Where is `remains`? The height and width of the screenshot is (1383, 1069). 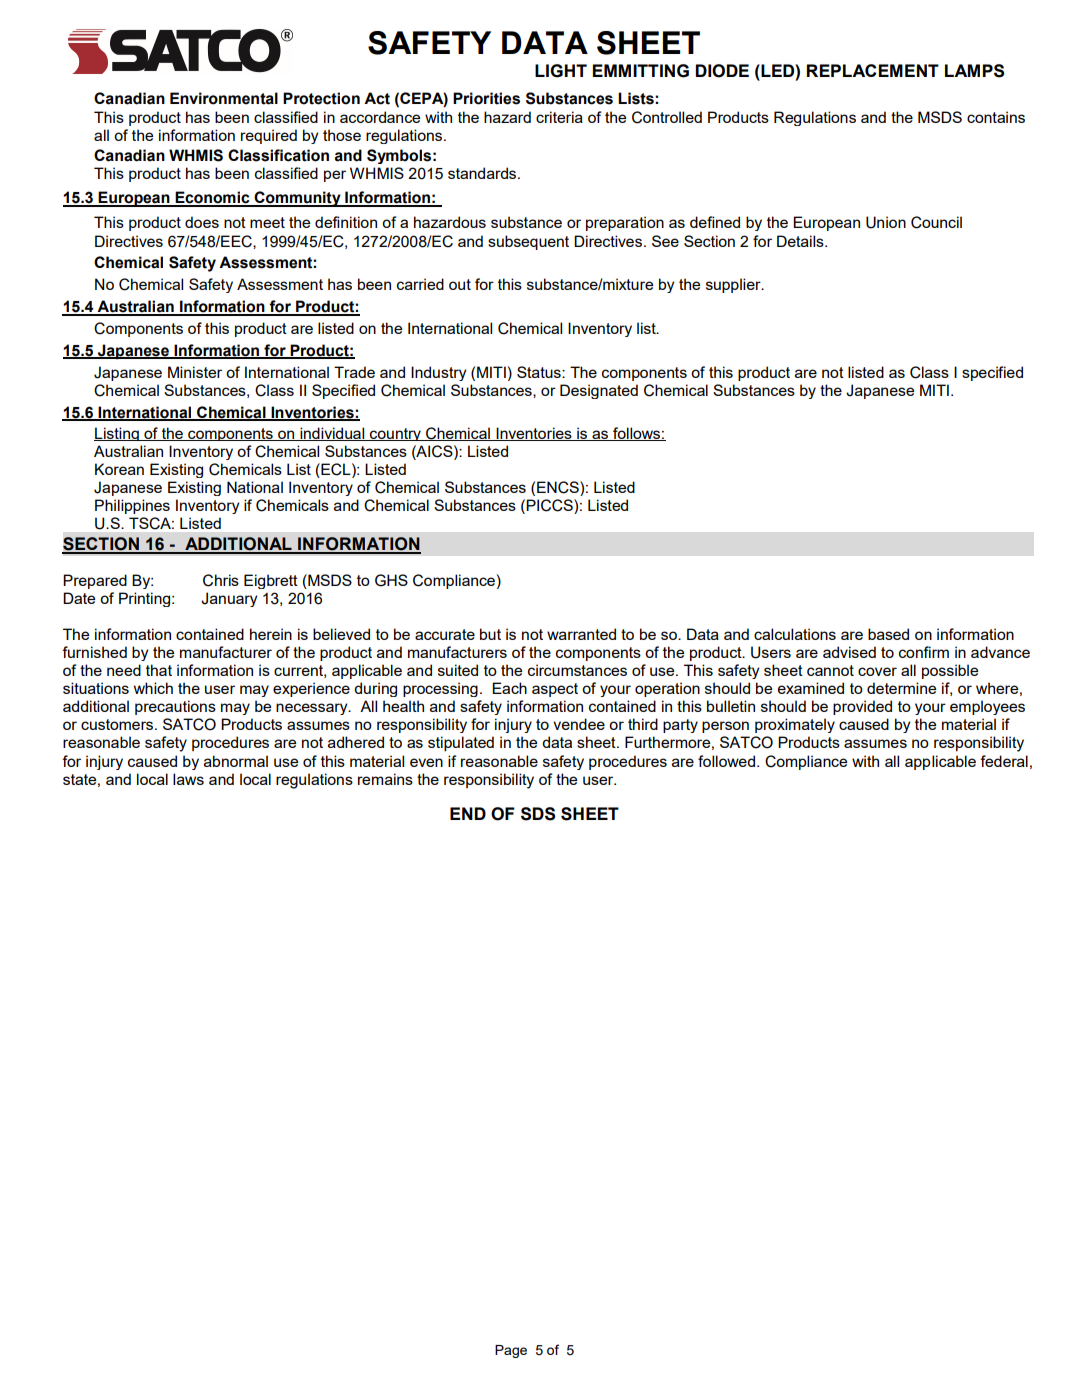
remains is located at coordinates (385, 779).
